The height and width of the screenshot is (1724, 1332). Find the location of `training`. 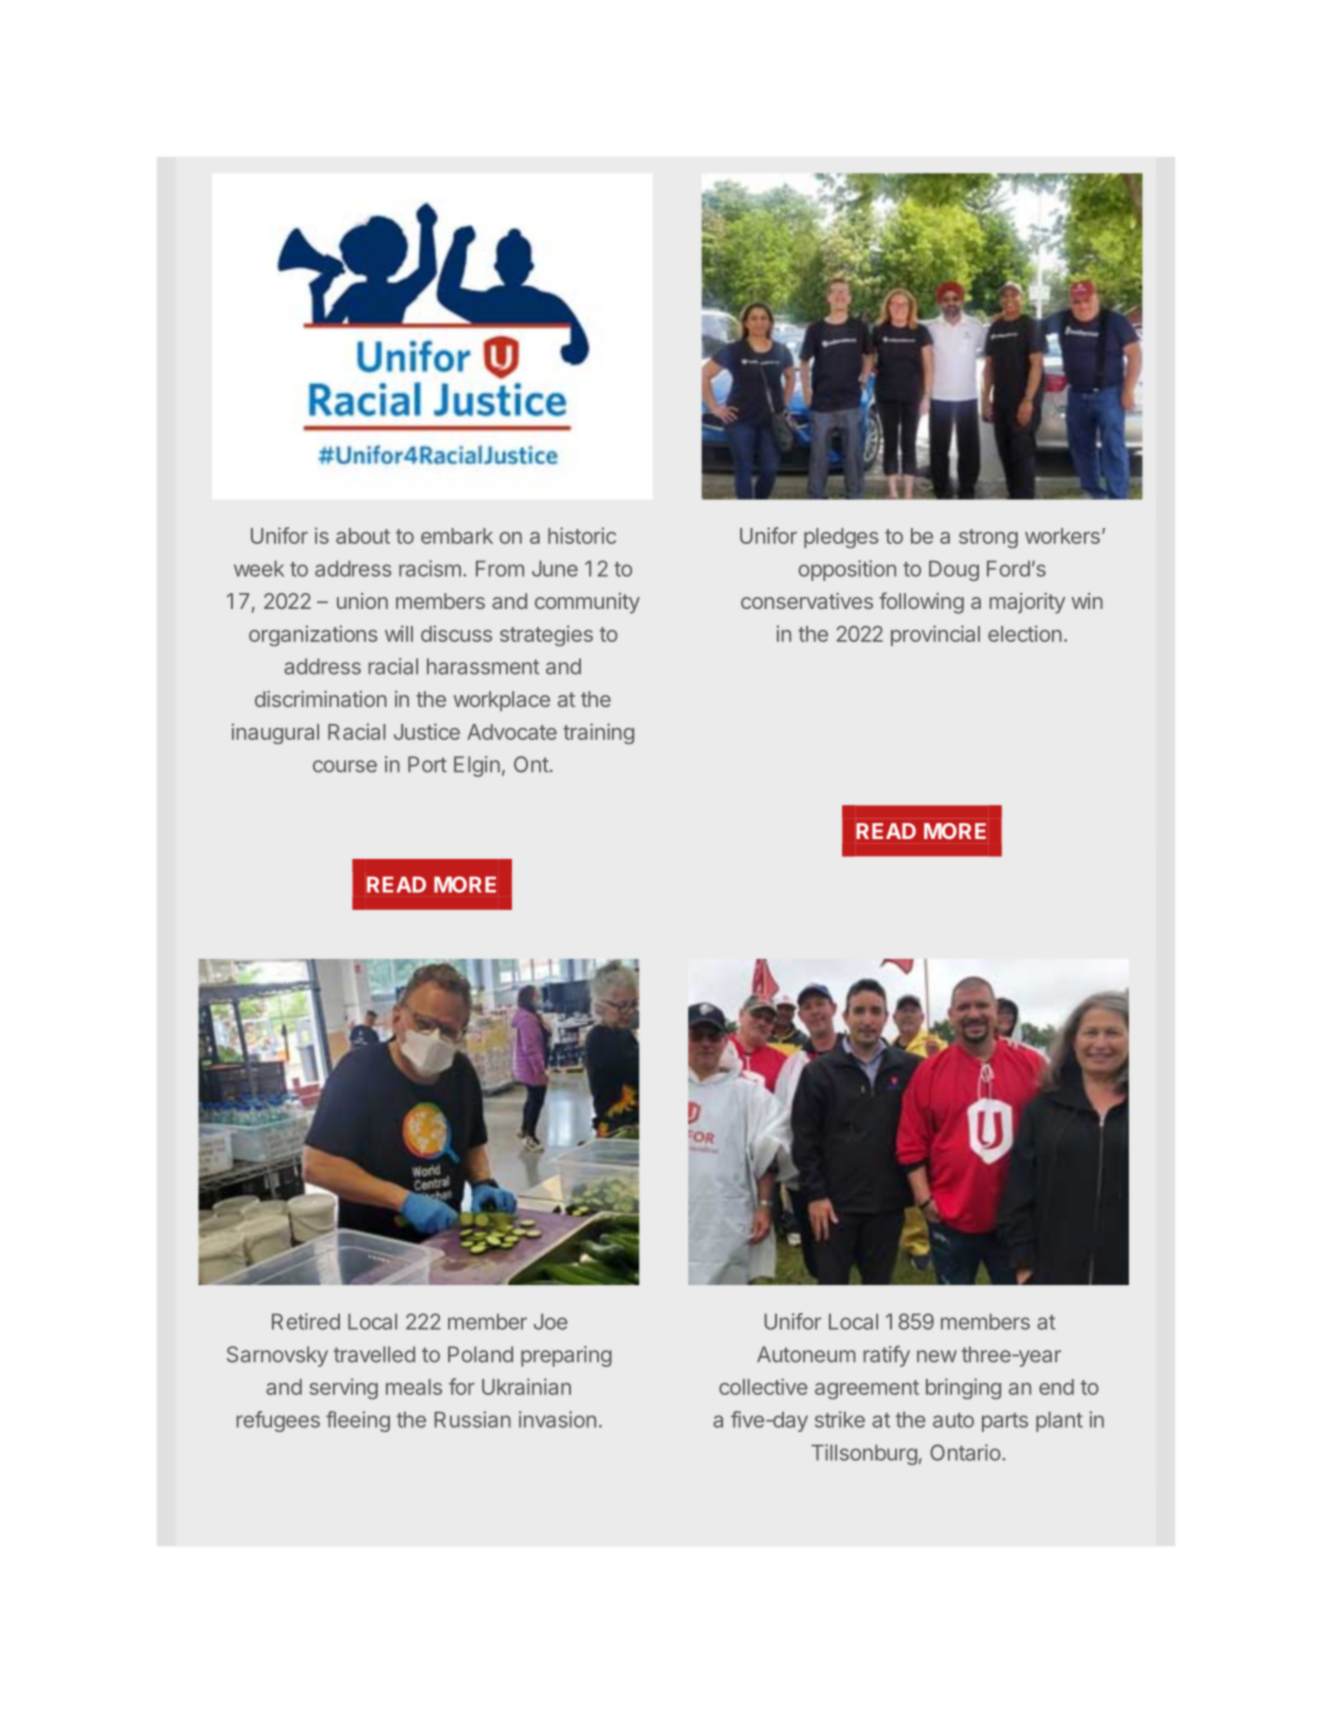

training is located at coordinates (598, 733).
